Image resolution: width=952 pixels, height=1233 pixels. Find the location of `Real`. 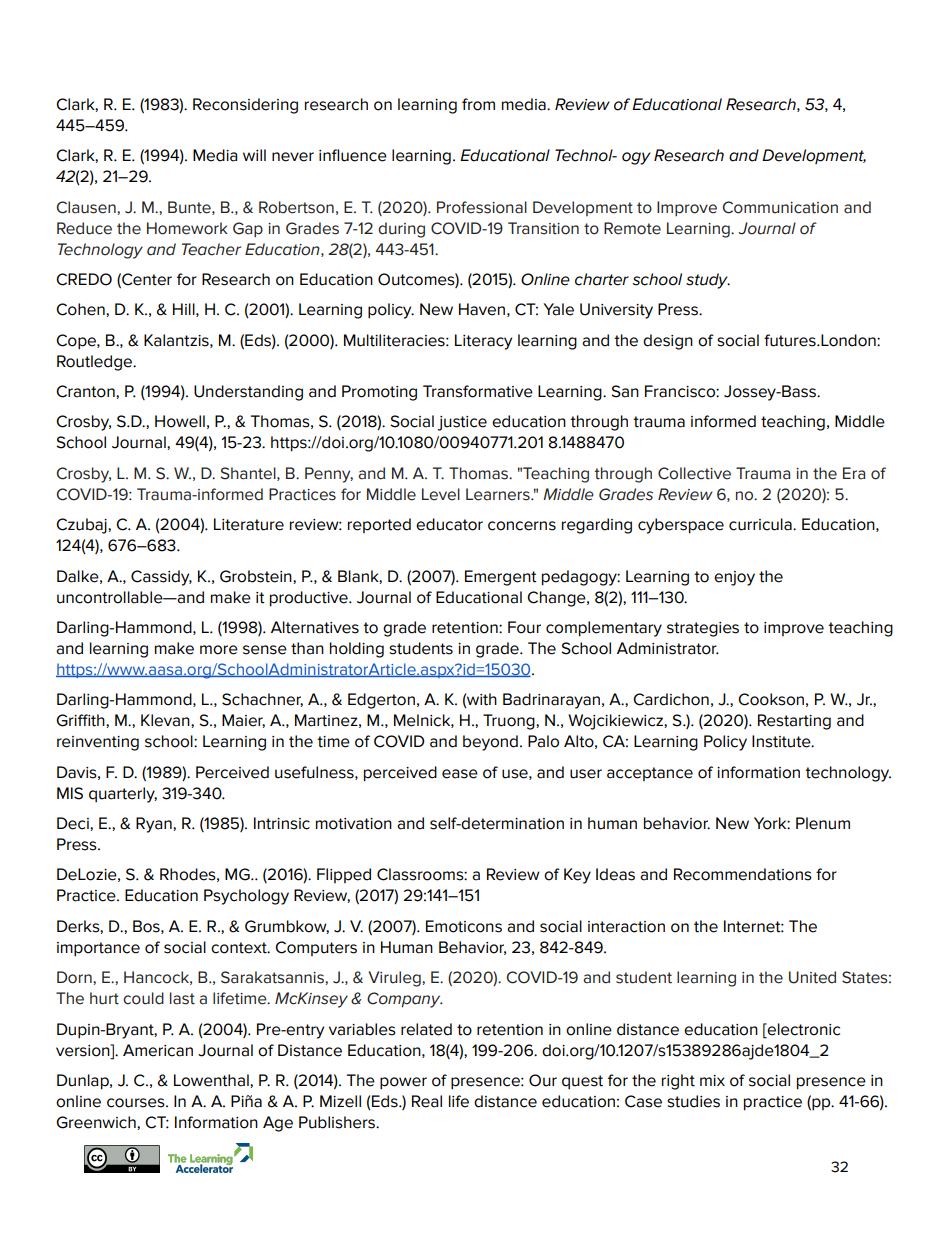

Real is located at coordinates (427, 1101).
